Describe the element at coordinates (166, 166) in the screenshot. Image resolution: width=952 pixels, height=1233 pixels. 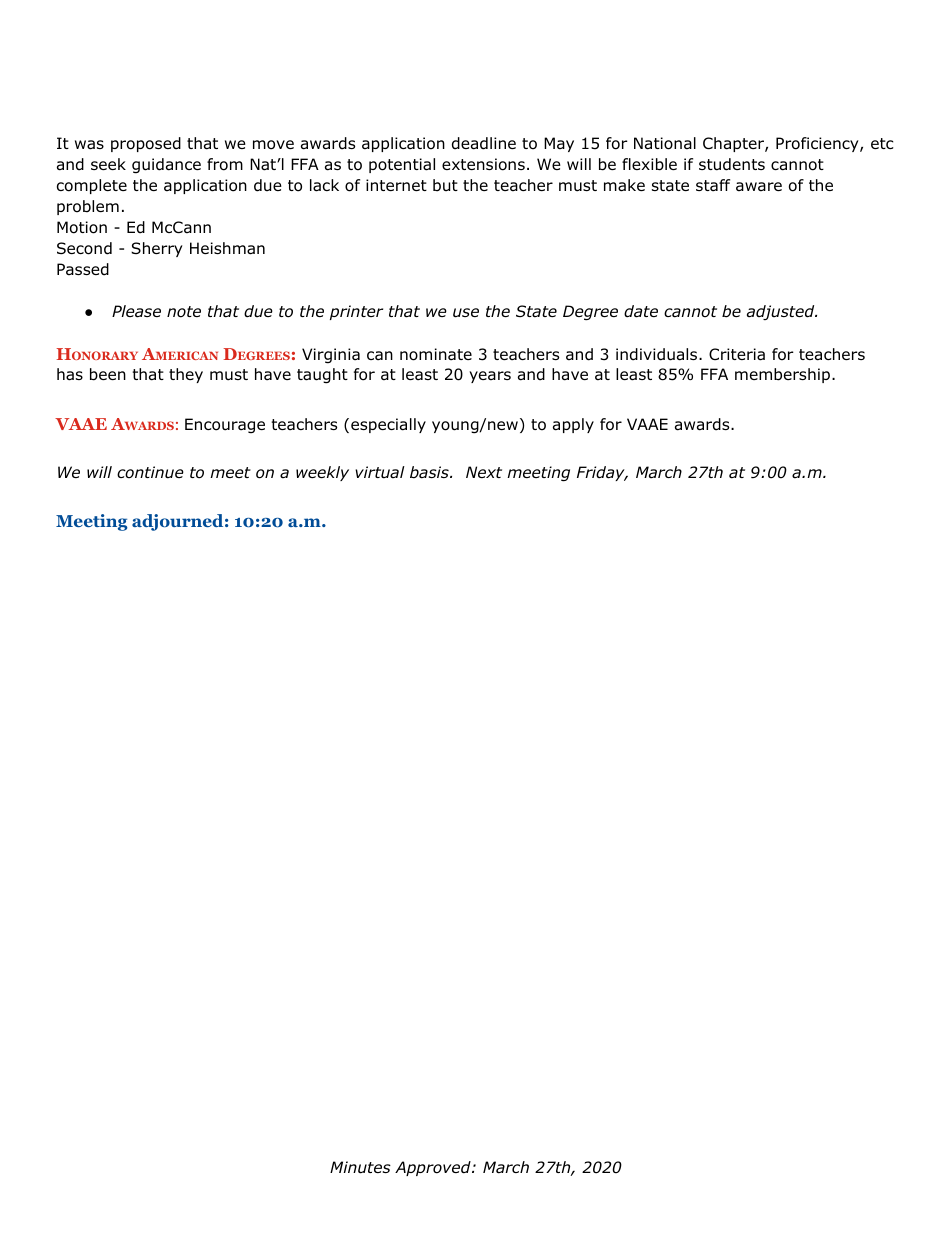
I see `guidance` at that location.
